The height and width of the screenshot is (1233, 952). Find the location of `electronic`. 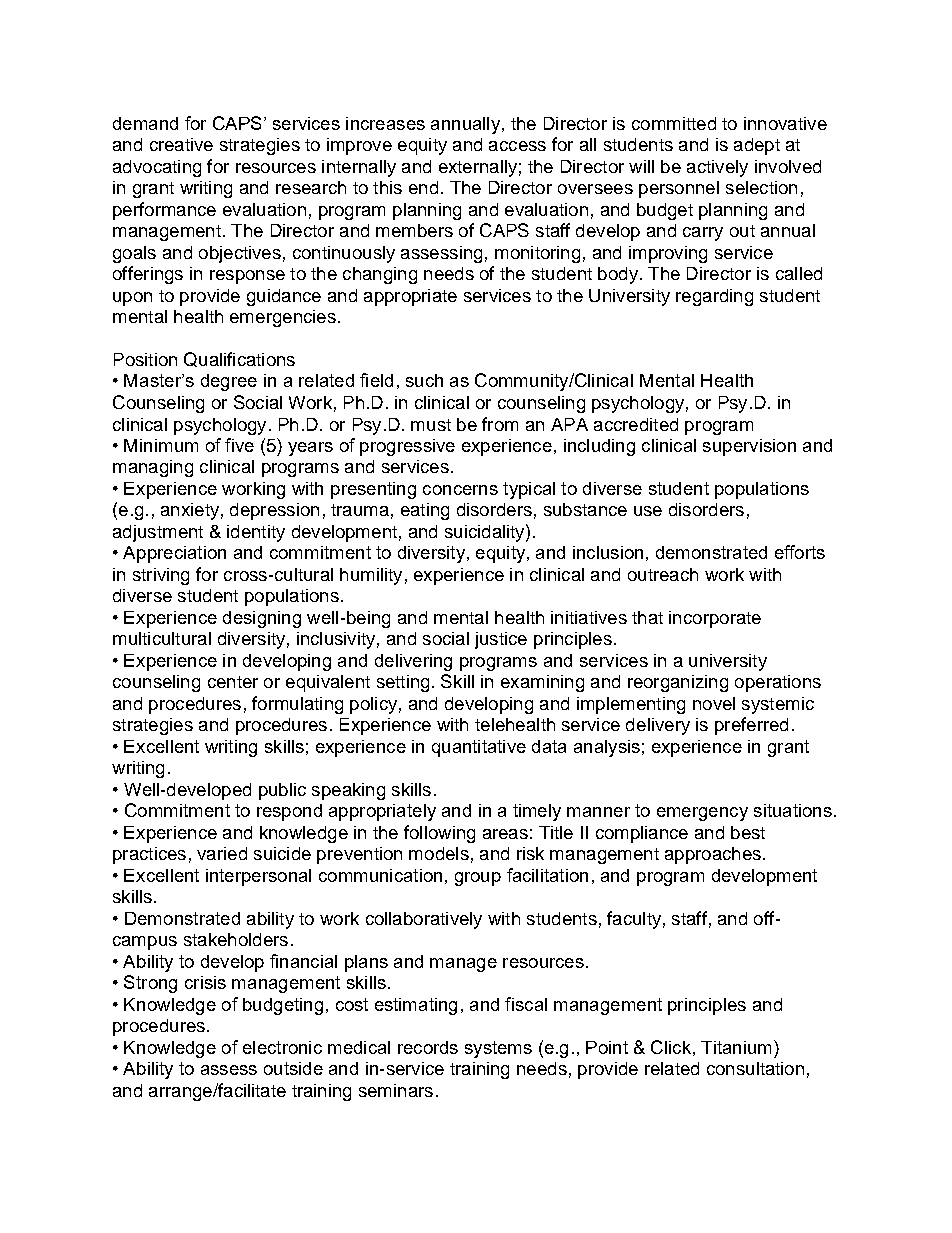

electronic is located at coordinates (282, 1047).
